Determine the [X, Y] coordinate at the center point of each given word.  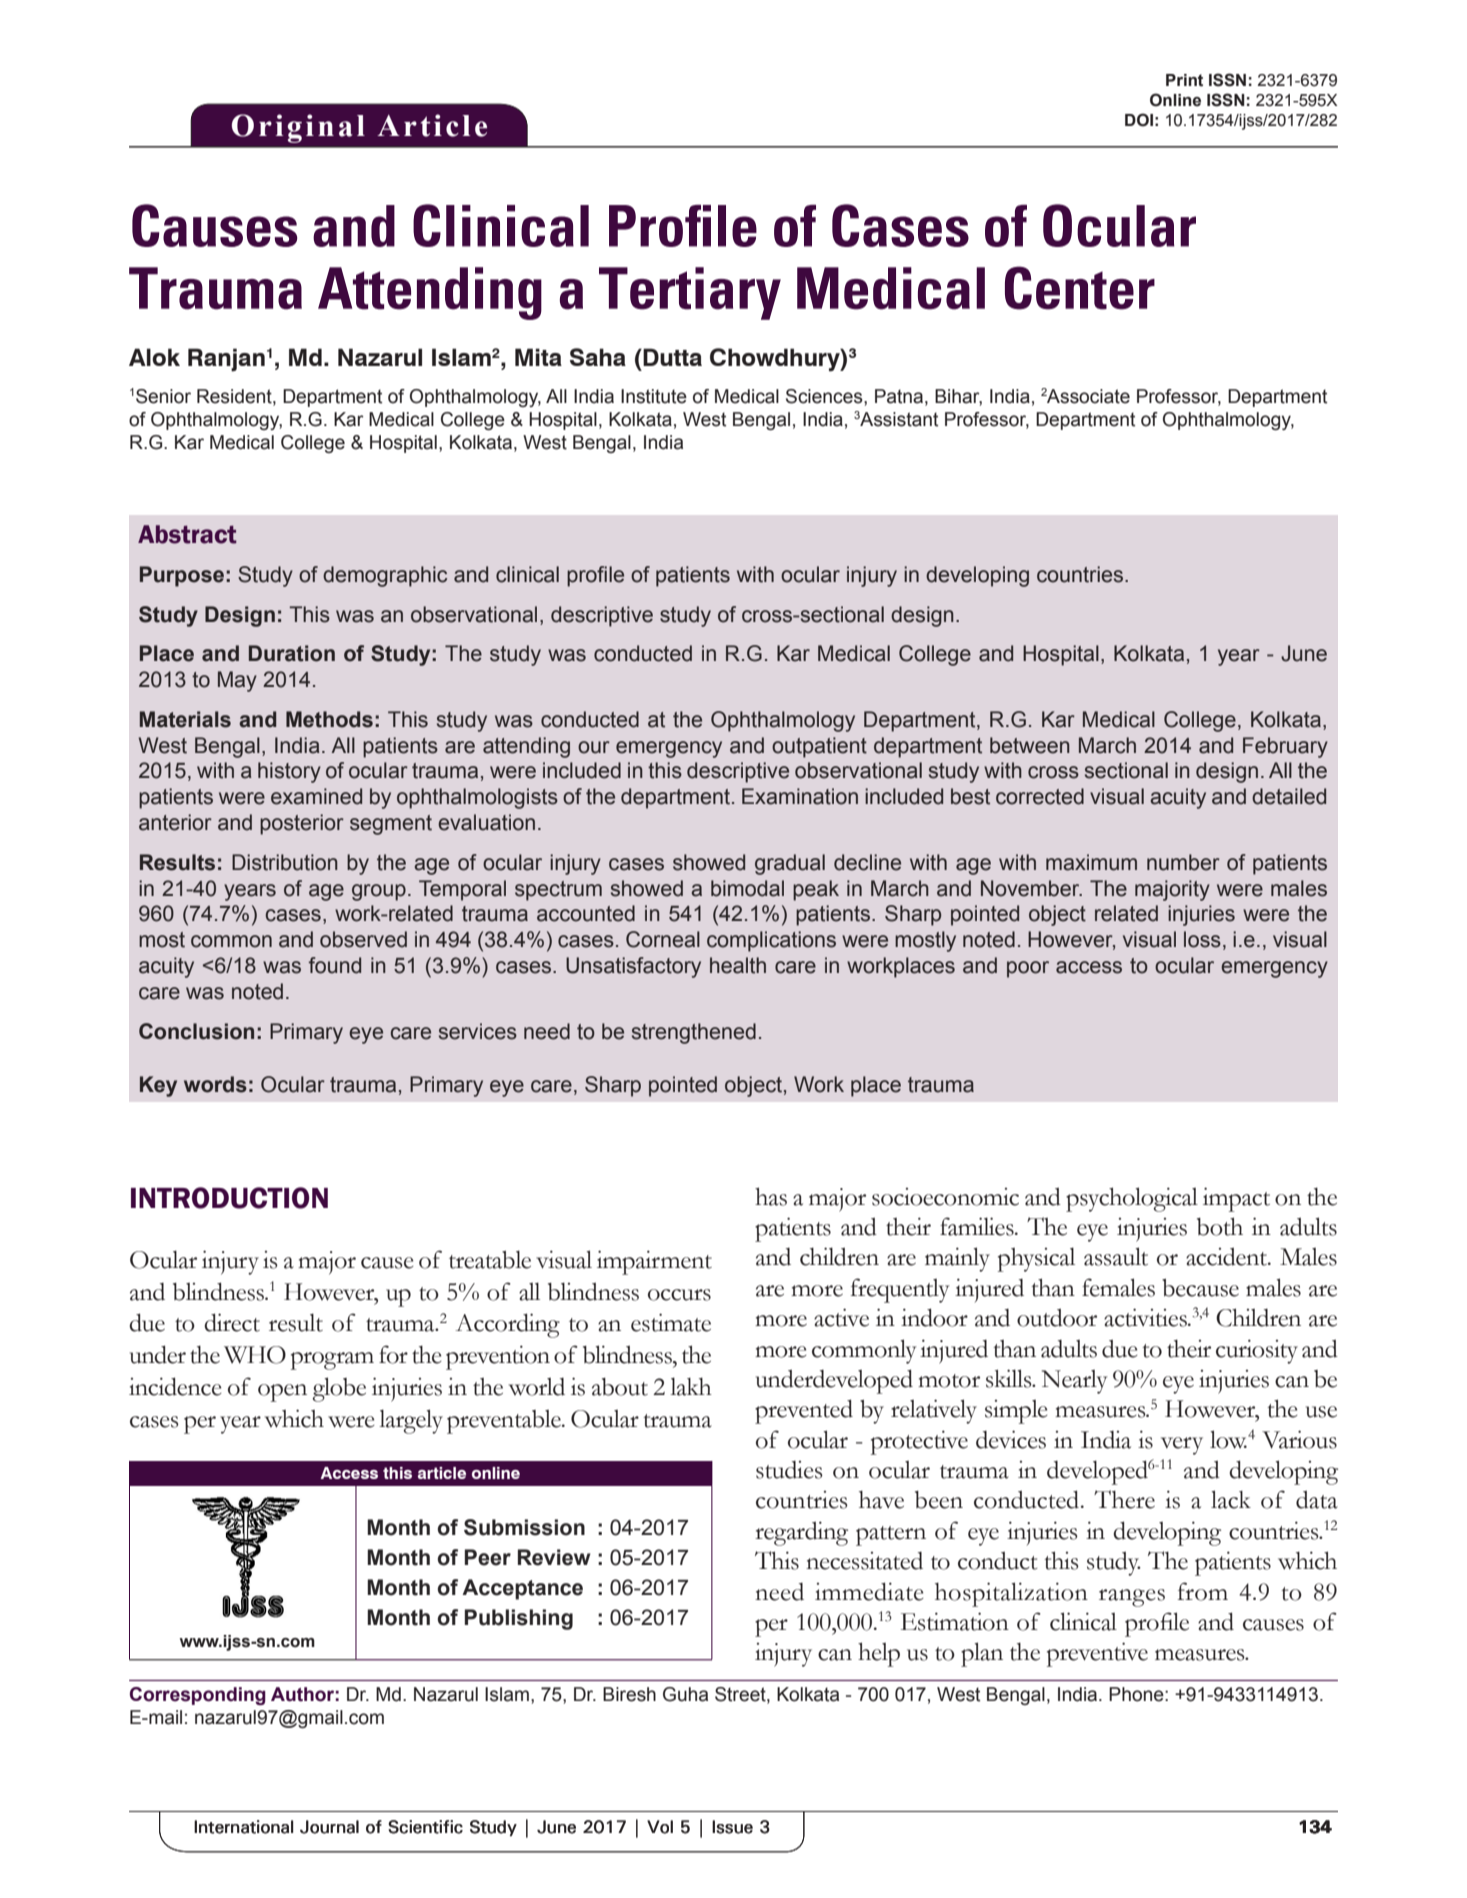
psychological [1132, 1199]
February [1285, 747]
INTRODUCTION [229, 1198]
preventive [1097, 1654]
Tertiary [690, 293]
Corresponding [198, 1696]
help [879, 1654]
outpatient [819, 747]
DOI [1139, 120]
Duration [292, 653]
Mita [538, 357]
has [771, 1196]
